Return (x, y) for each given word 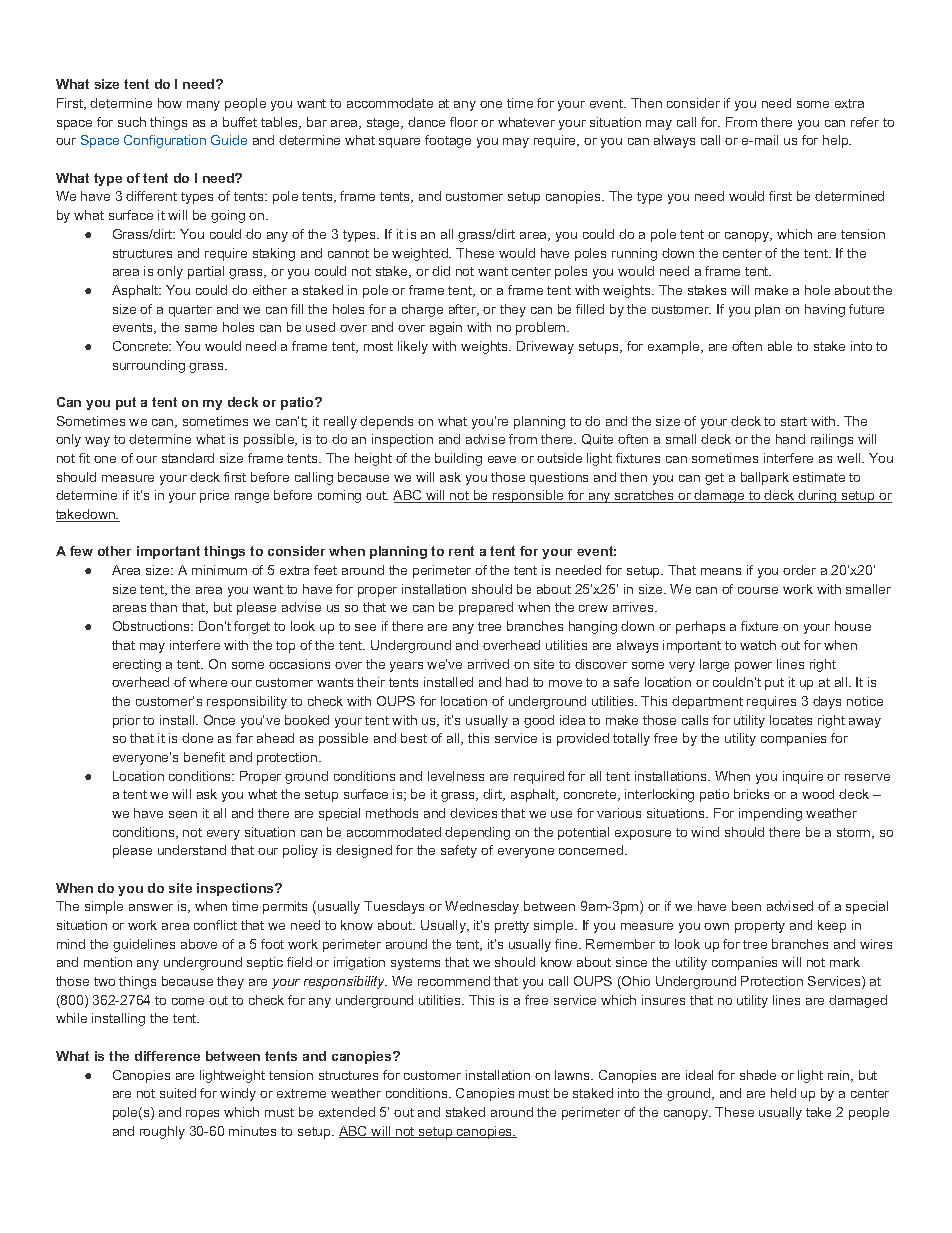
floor (464, 122)
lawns (573, 1075)
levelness (456, 776)
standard (188, 458)
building (458, 459)
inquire (803, 777)
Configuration (165, 141)
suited (178, 1093)
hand (790, 439)
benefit (204, 757)
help (837, 141)
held (783, 1093)
